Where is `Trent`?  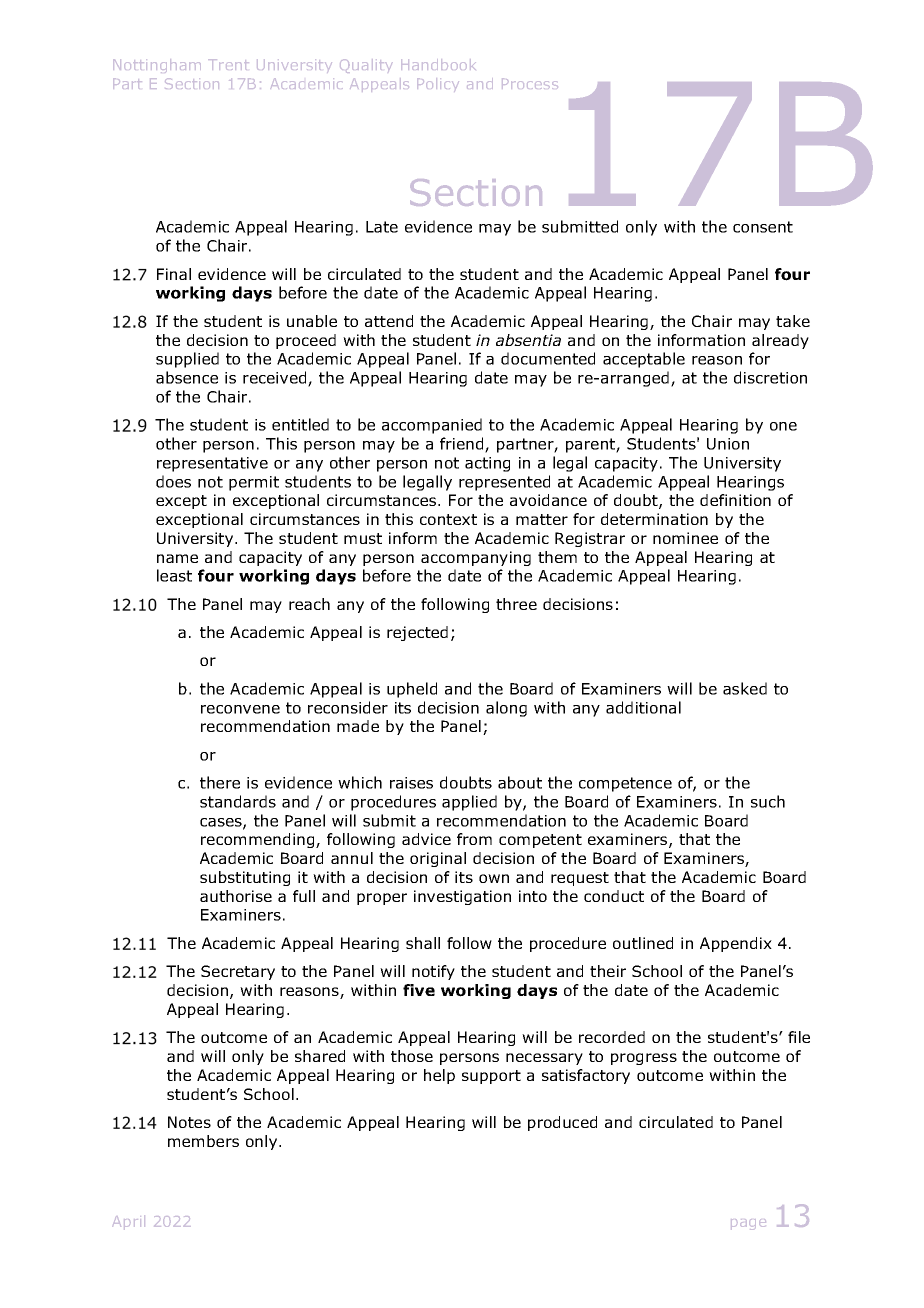 Trent is located at coordinates (228, 64).
